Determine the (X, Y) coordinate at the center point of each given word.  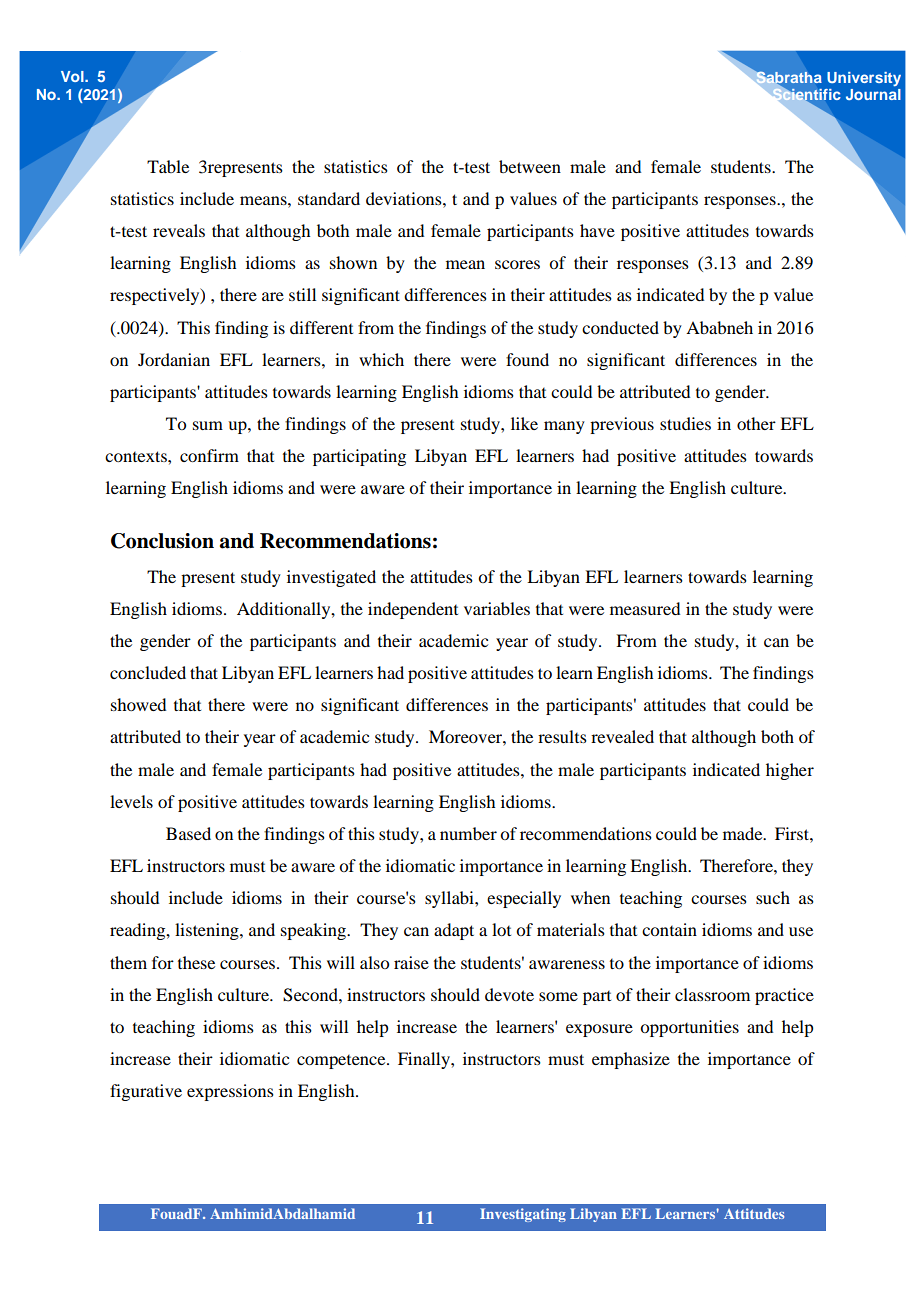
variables (497, 608)
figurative (146, 1092)
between (530, 166)
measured (645, 608)
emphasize (631, 1060)
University (864, 79)
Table (168, 166)
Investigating (523, 1215)
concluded (148, 672)
